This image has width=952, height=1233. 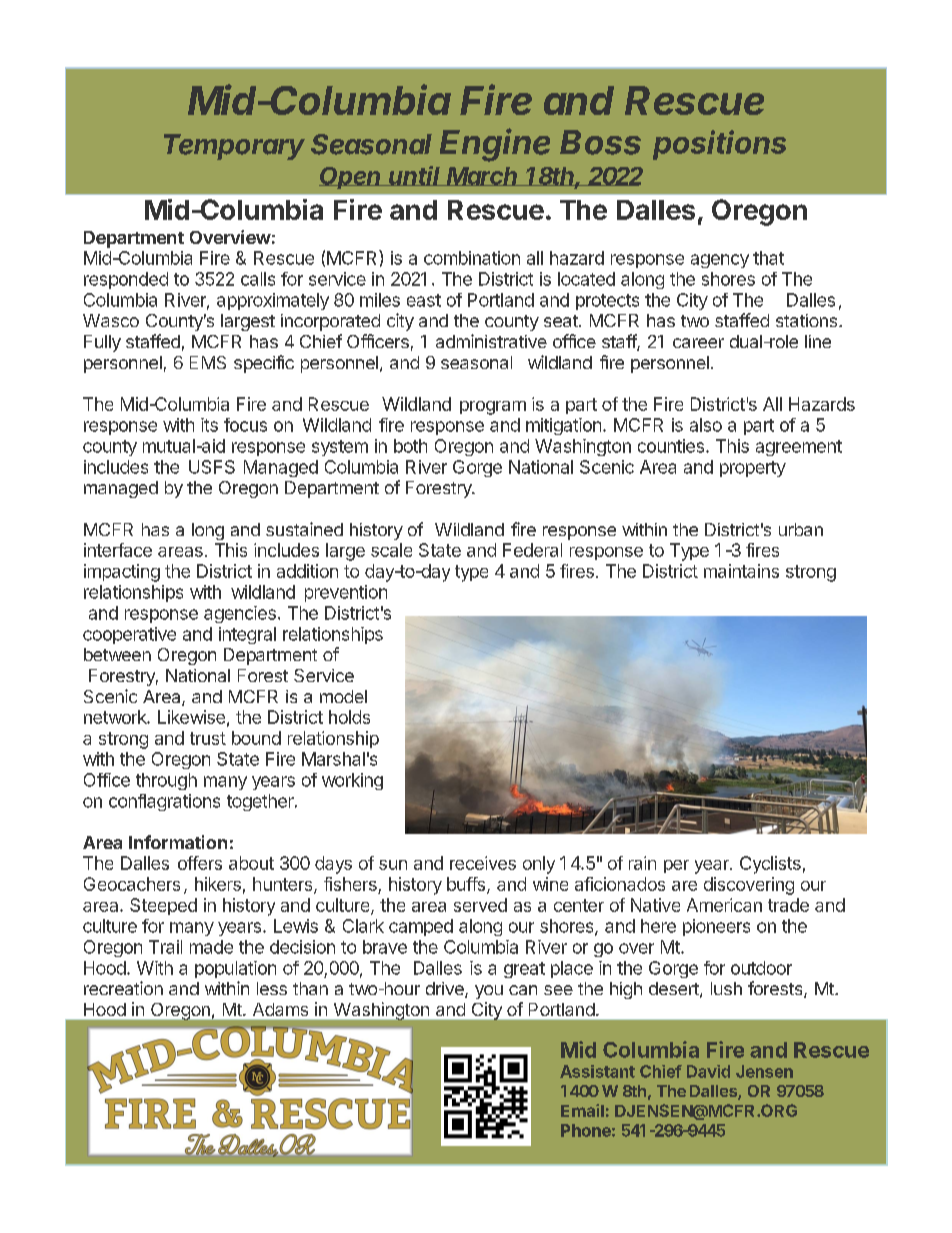 What do you see at coordinates (582, 1110) in the image?
I see `Email` at bounding box center [582, 1110].
